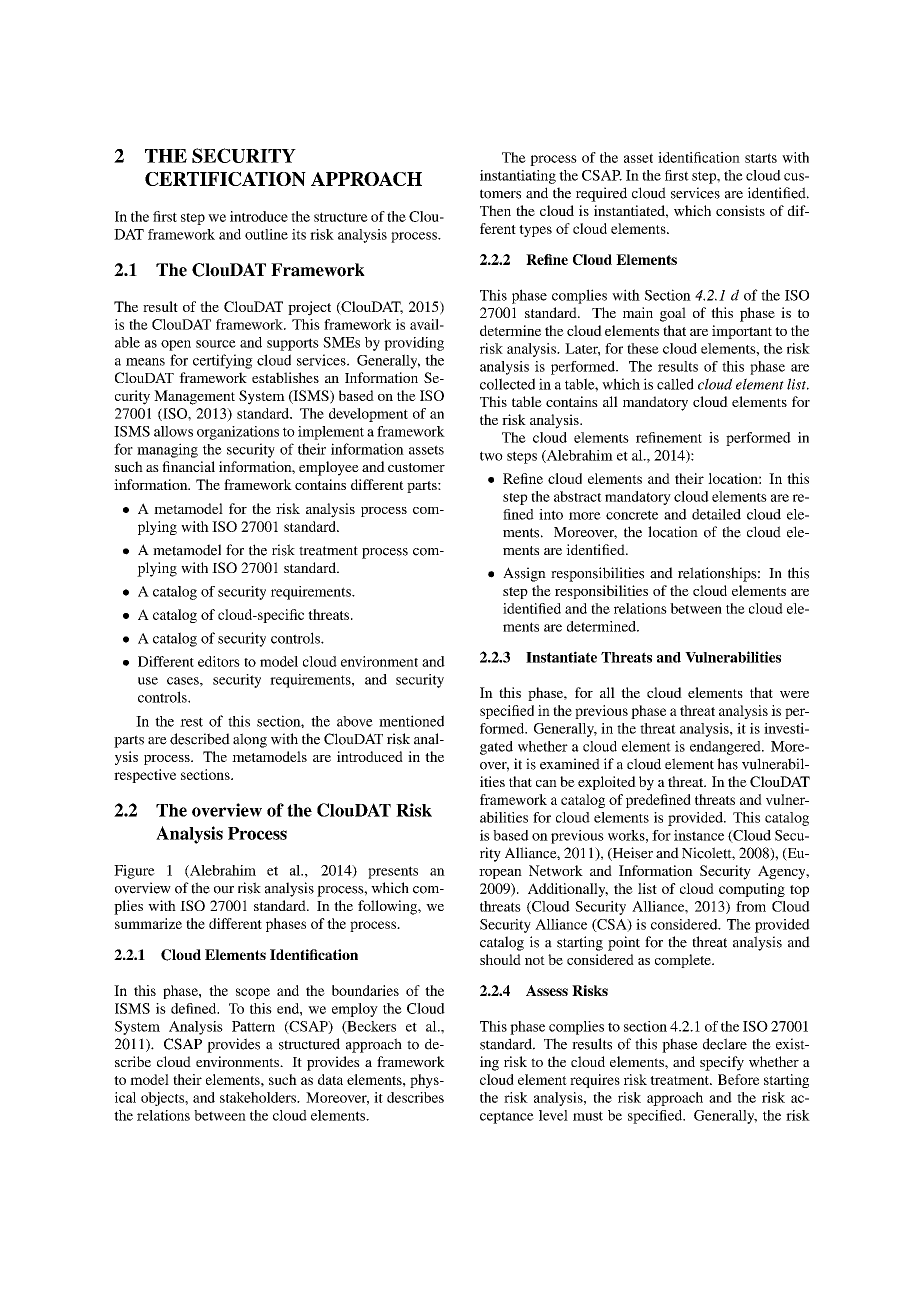 This screenshot has width=924, height=1308. What do you see at coordinates (219, 661) in the screenshot?
I see `editors` at bounding box center [219, 661].
